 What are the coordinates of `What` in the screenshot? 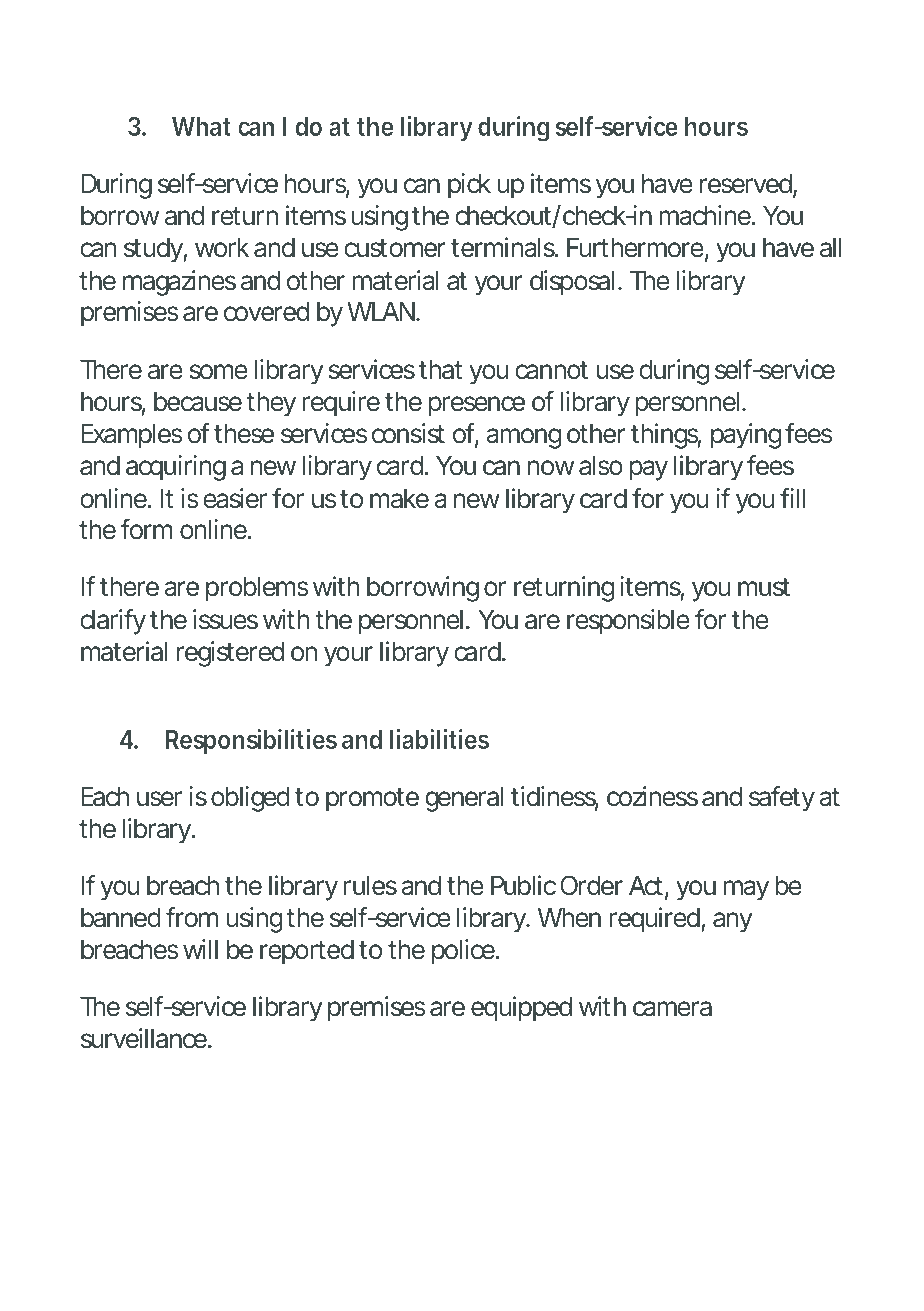 It's located at (201, 126).
